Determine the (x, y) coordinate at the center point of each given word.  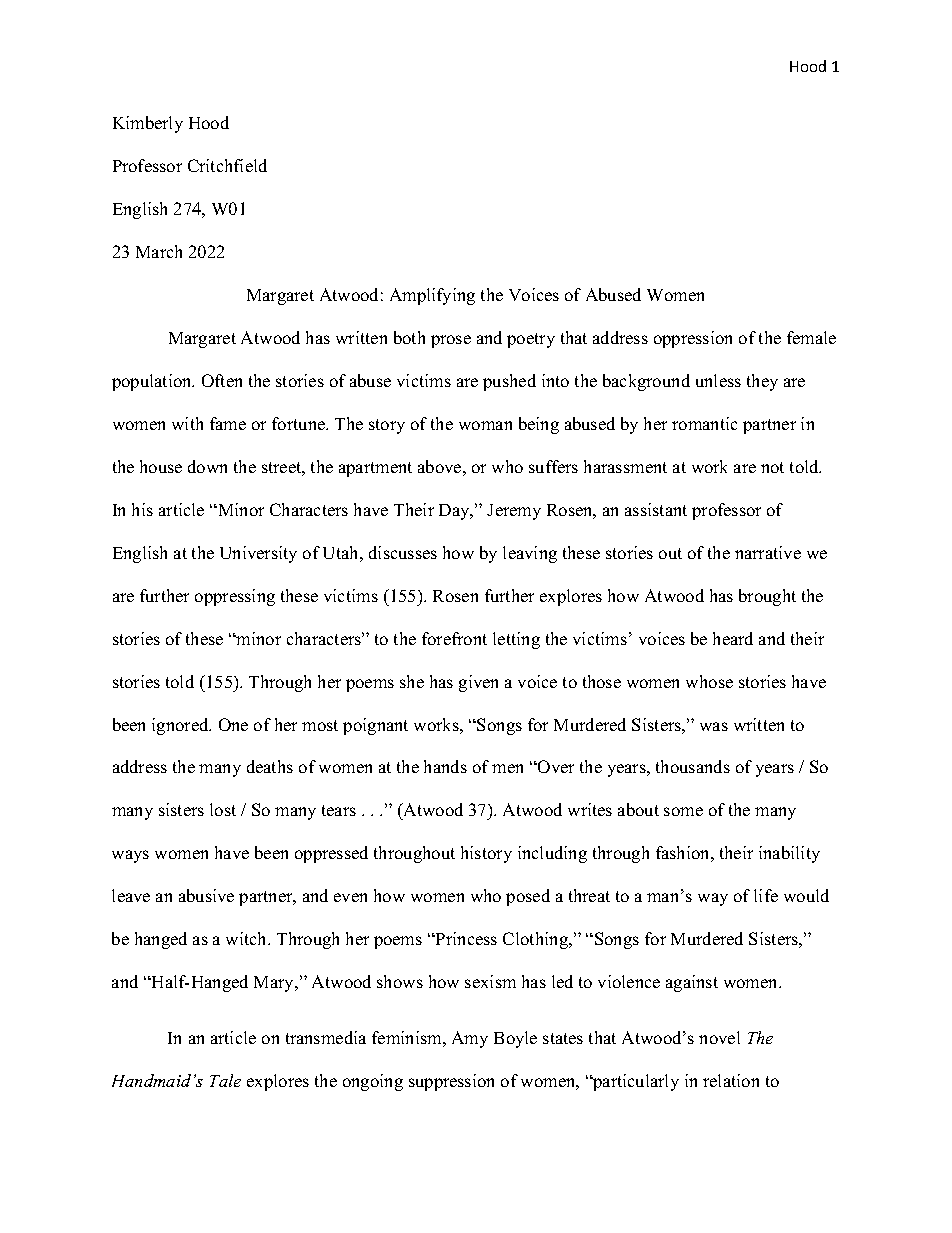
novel (719, 1037)
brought (767, 597)
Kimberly (148, 124)
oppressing (235, 597)
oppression (693, 339)
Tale (225, 1080)
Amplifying (432, 296)
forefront (454, 638)
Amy (470, 1039)
